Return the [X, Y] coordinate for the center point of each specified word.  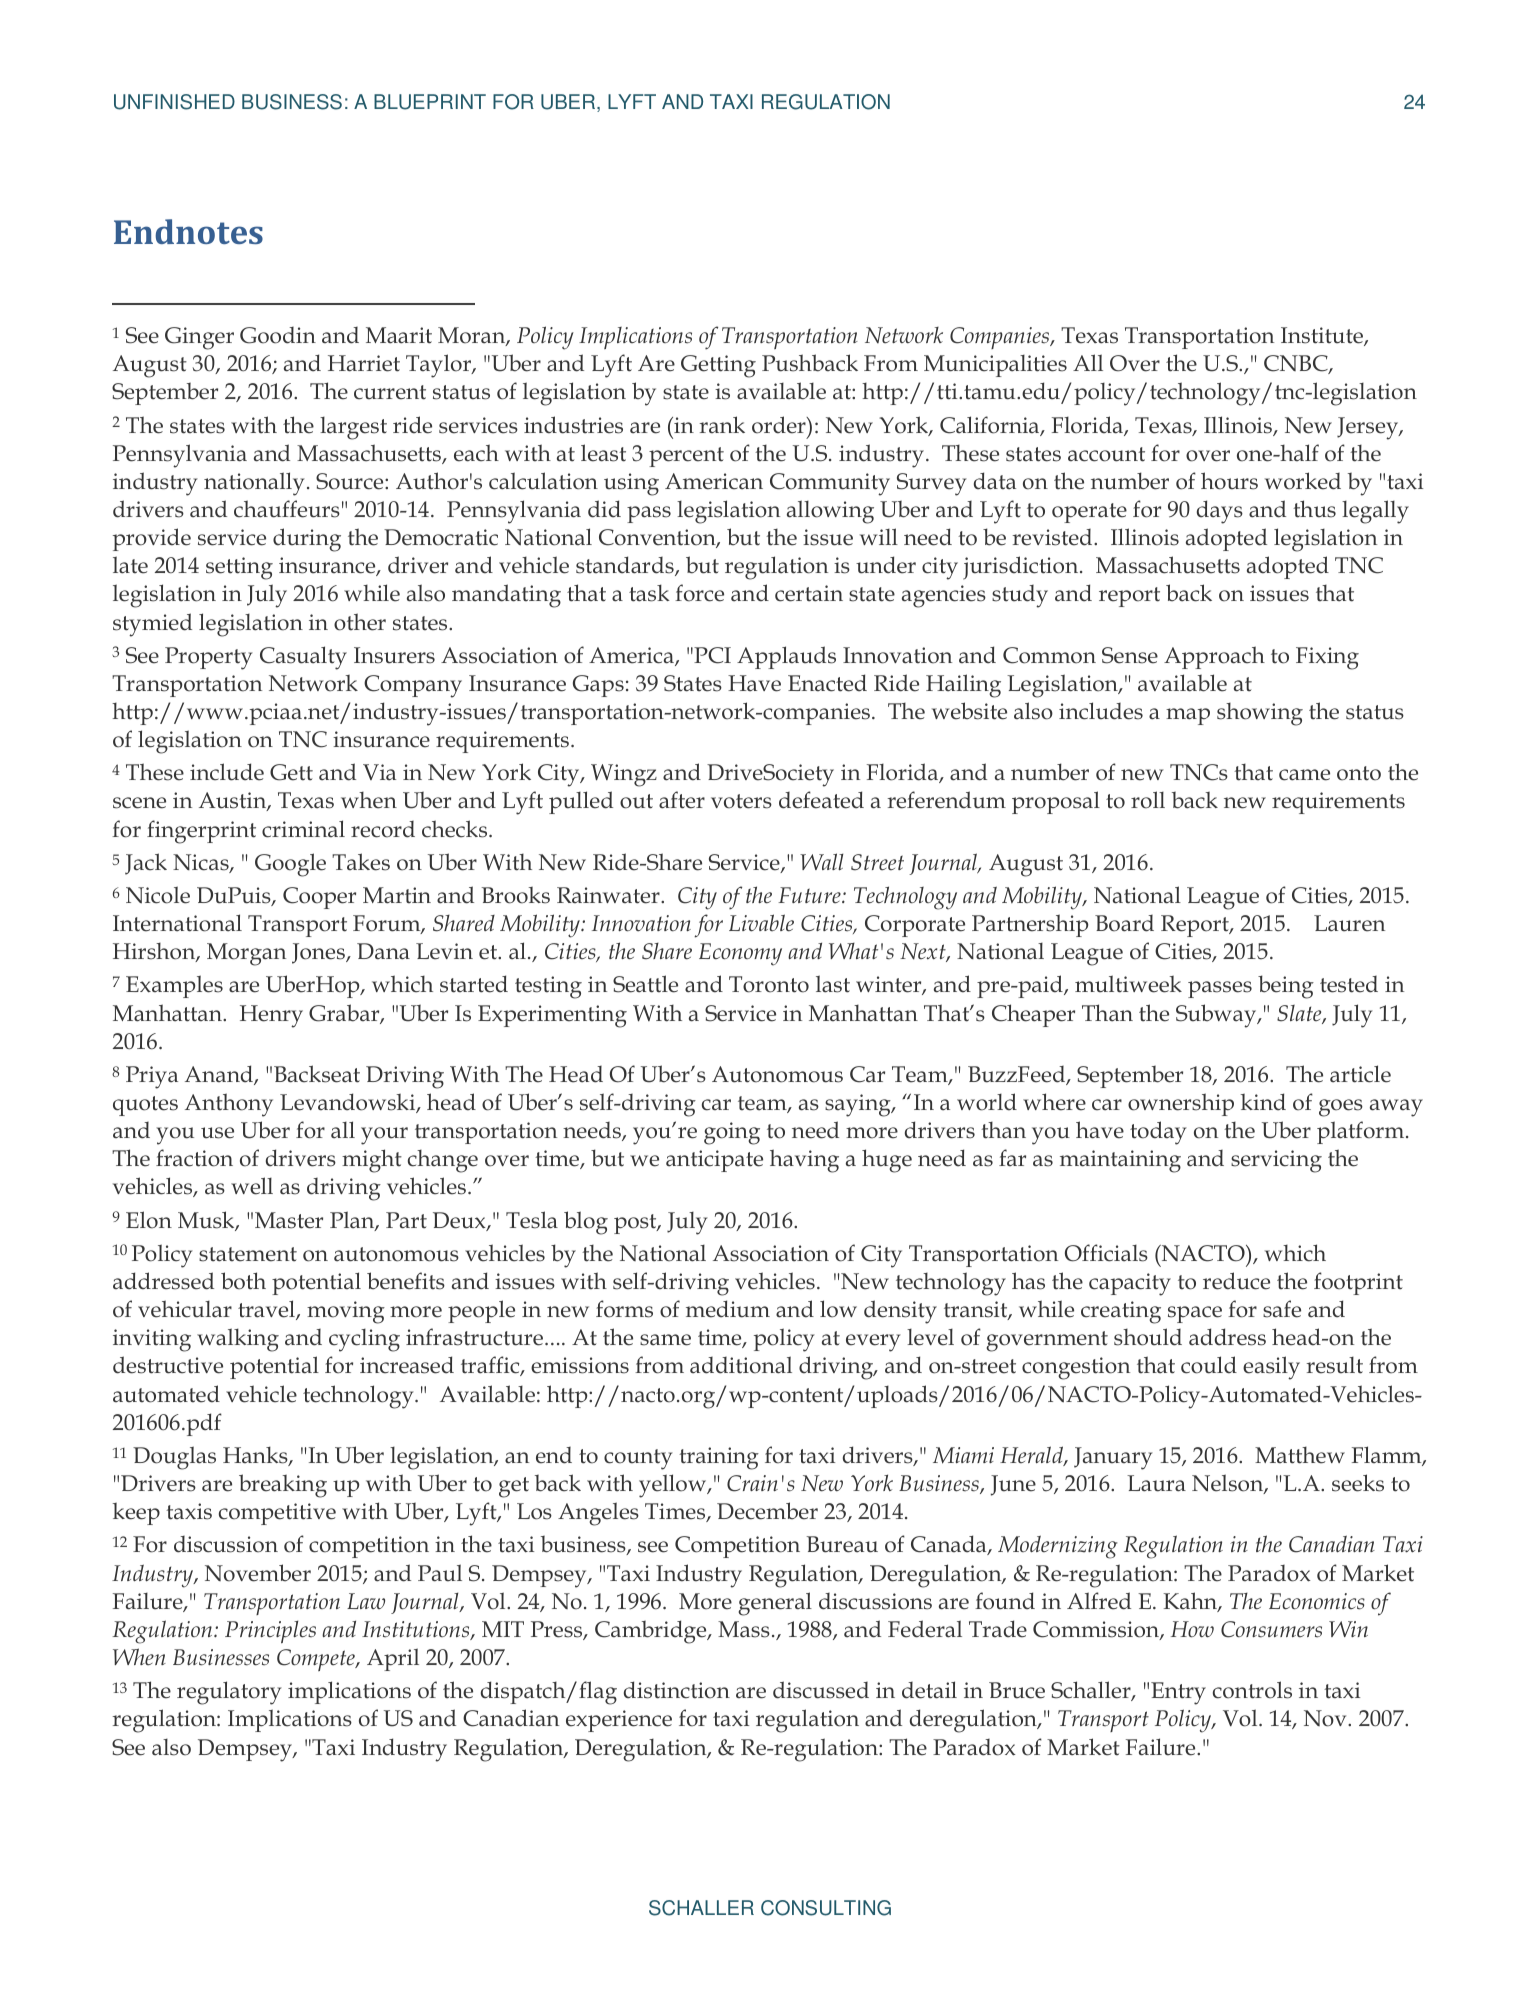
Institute [1323, 336]
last [833, 984]
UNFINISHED [174, 102]
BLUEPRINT [430, 102]
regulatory [229, 1693]
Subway [1217, 1016]
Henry [271, 1016]
